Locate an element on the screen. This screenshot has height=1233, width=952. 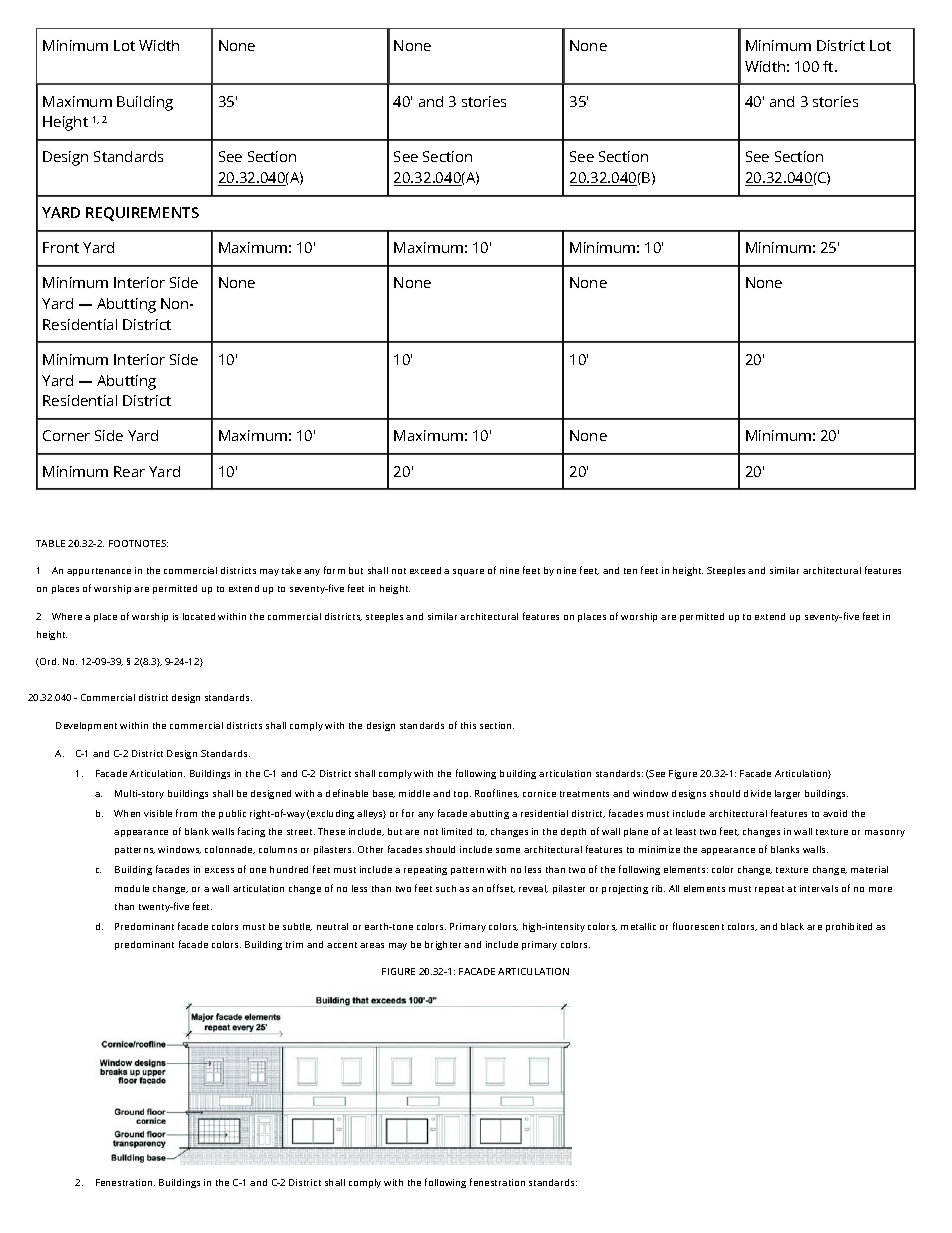
module is located at coordinates (132, 888).
